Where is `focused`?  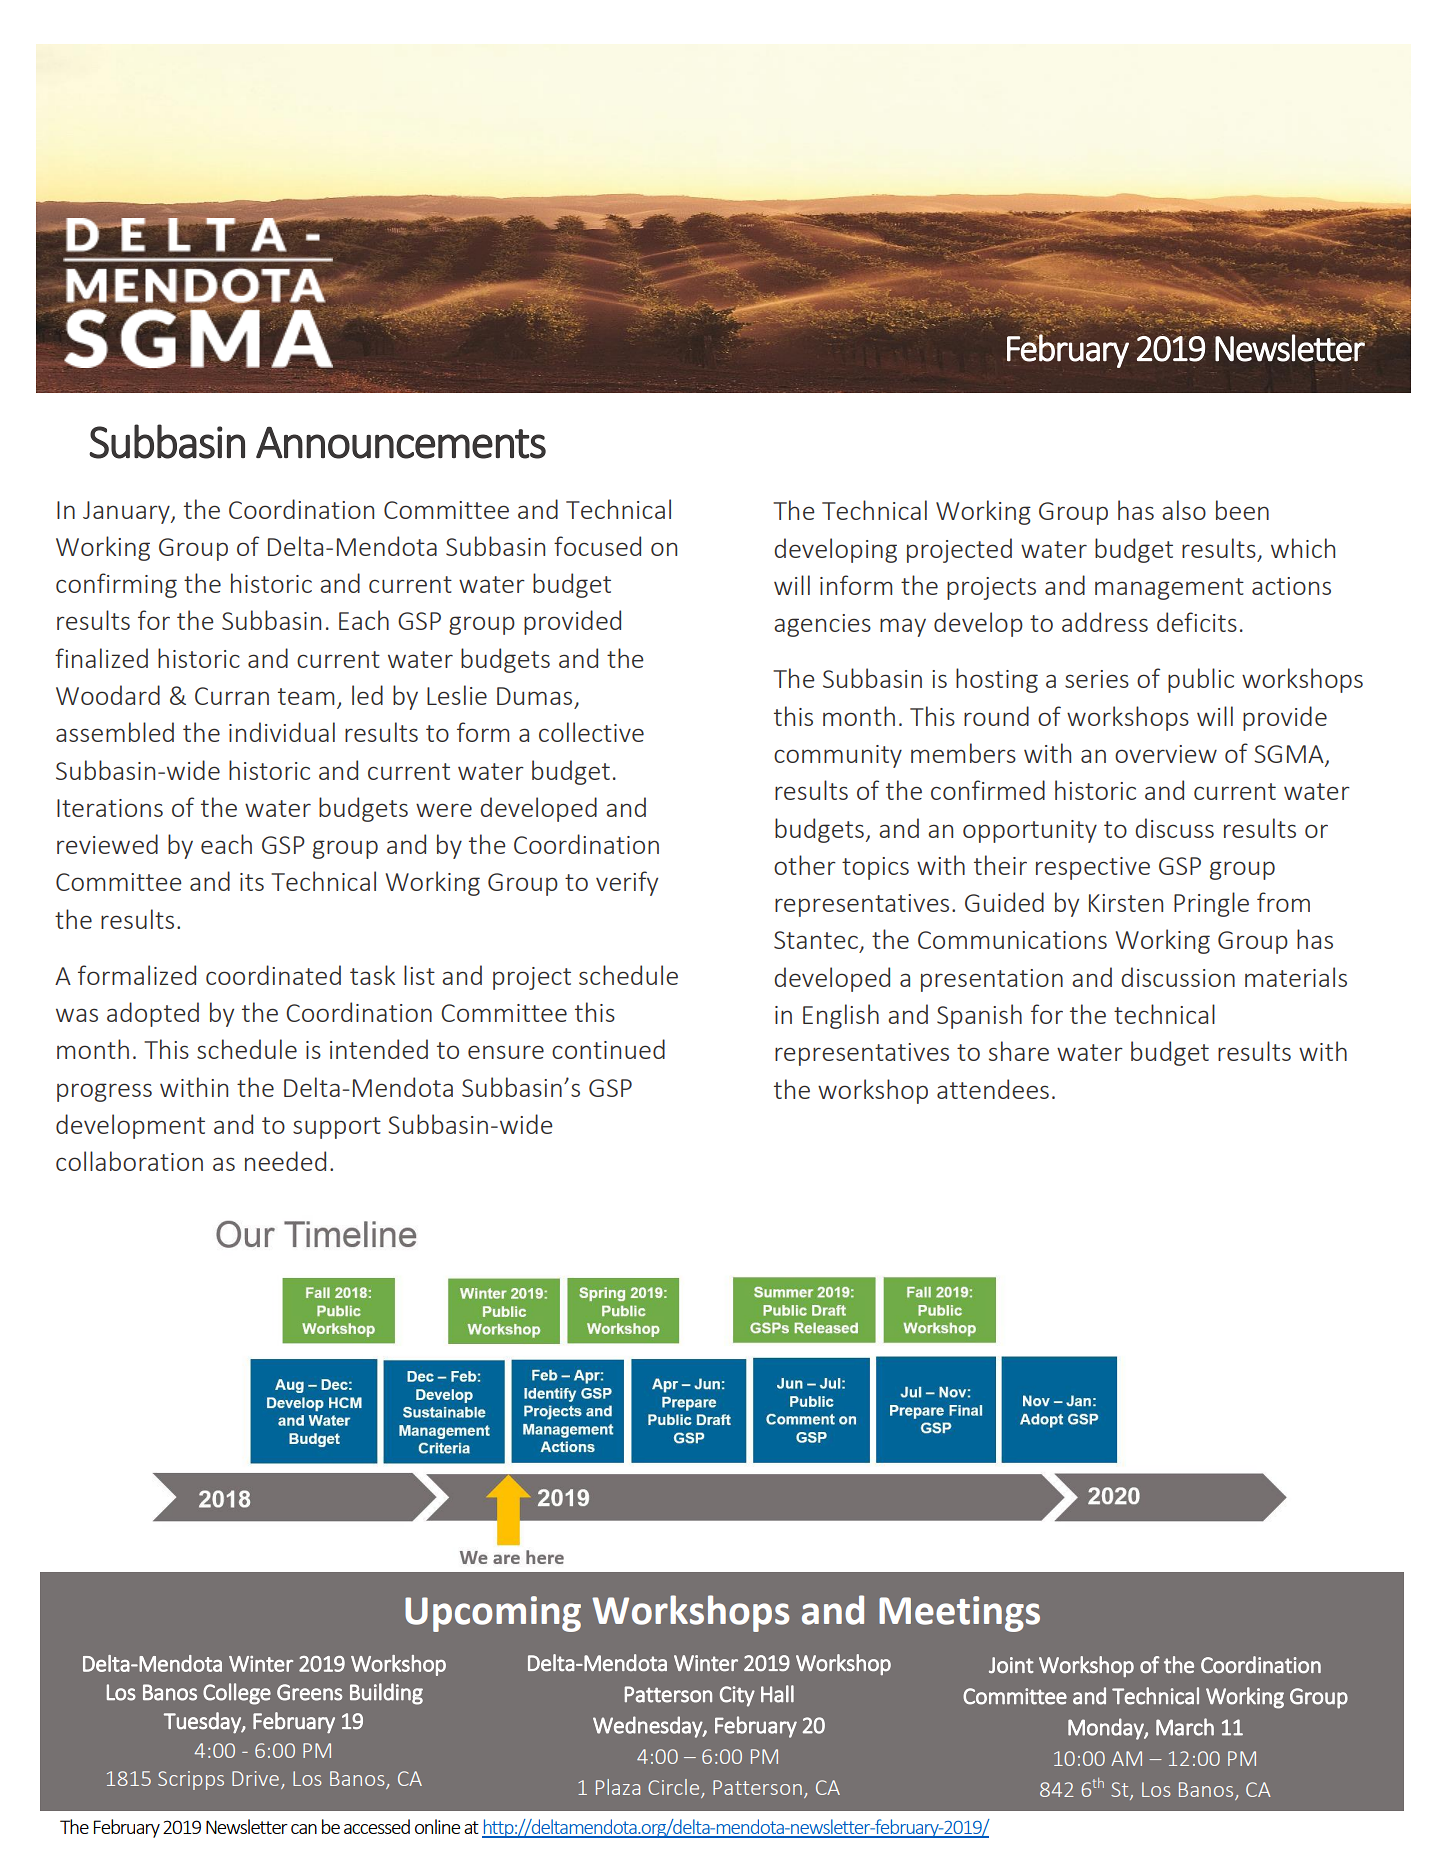 focused is located at coordinates (597, 546).
